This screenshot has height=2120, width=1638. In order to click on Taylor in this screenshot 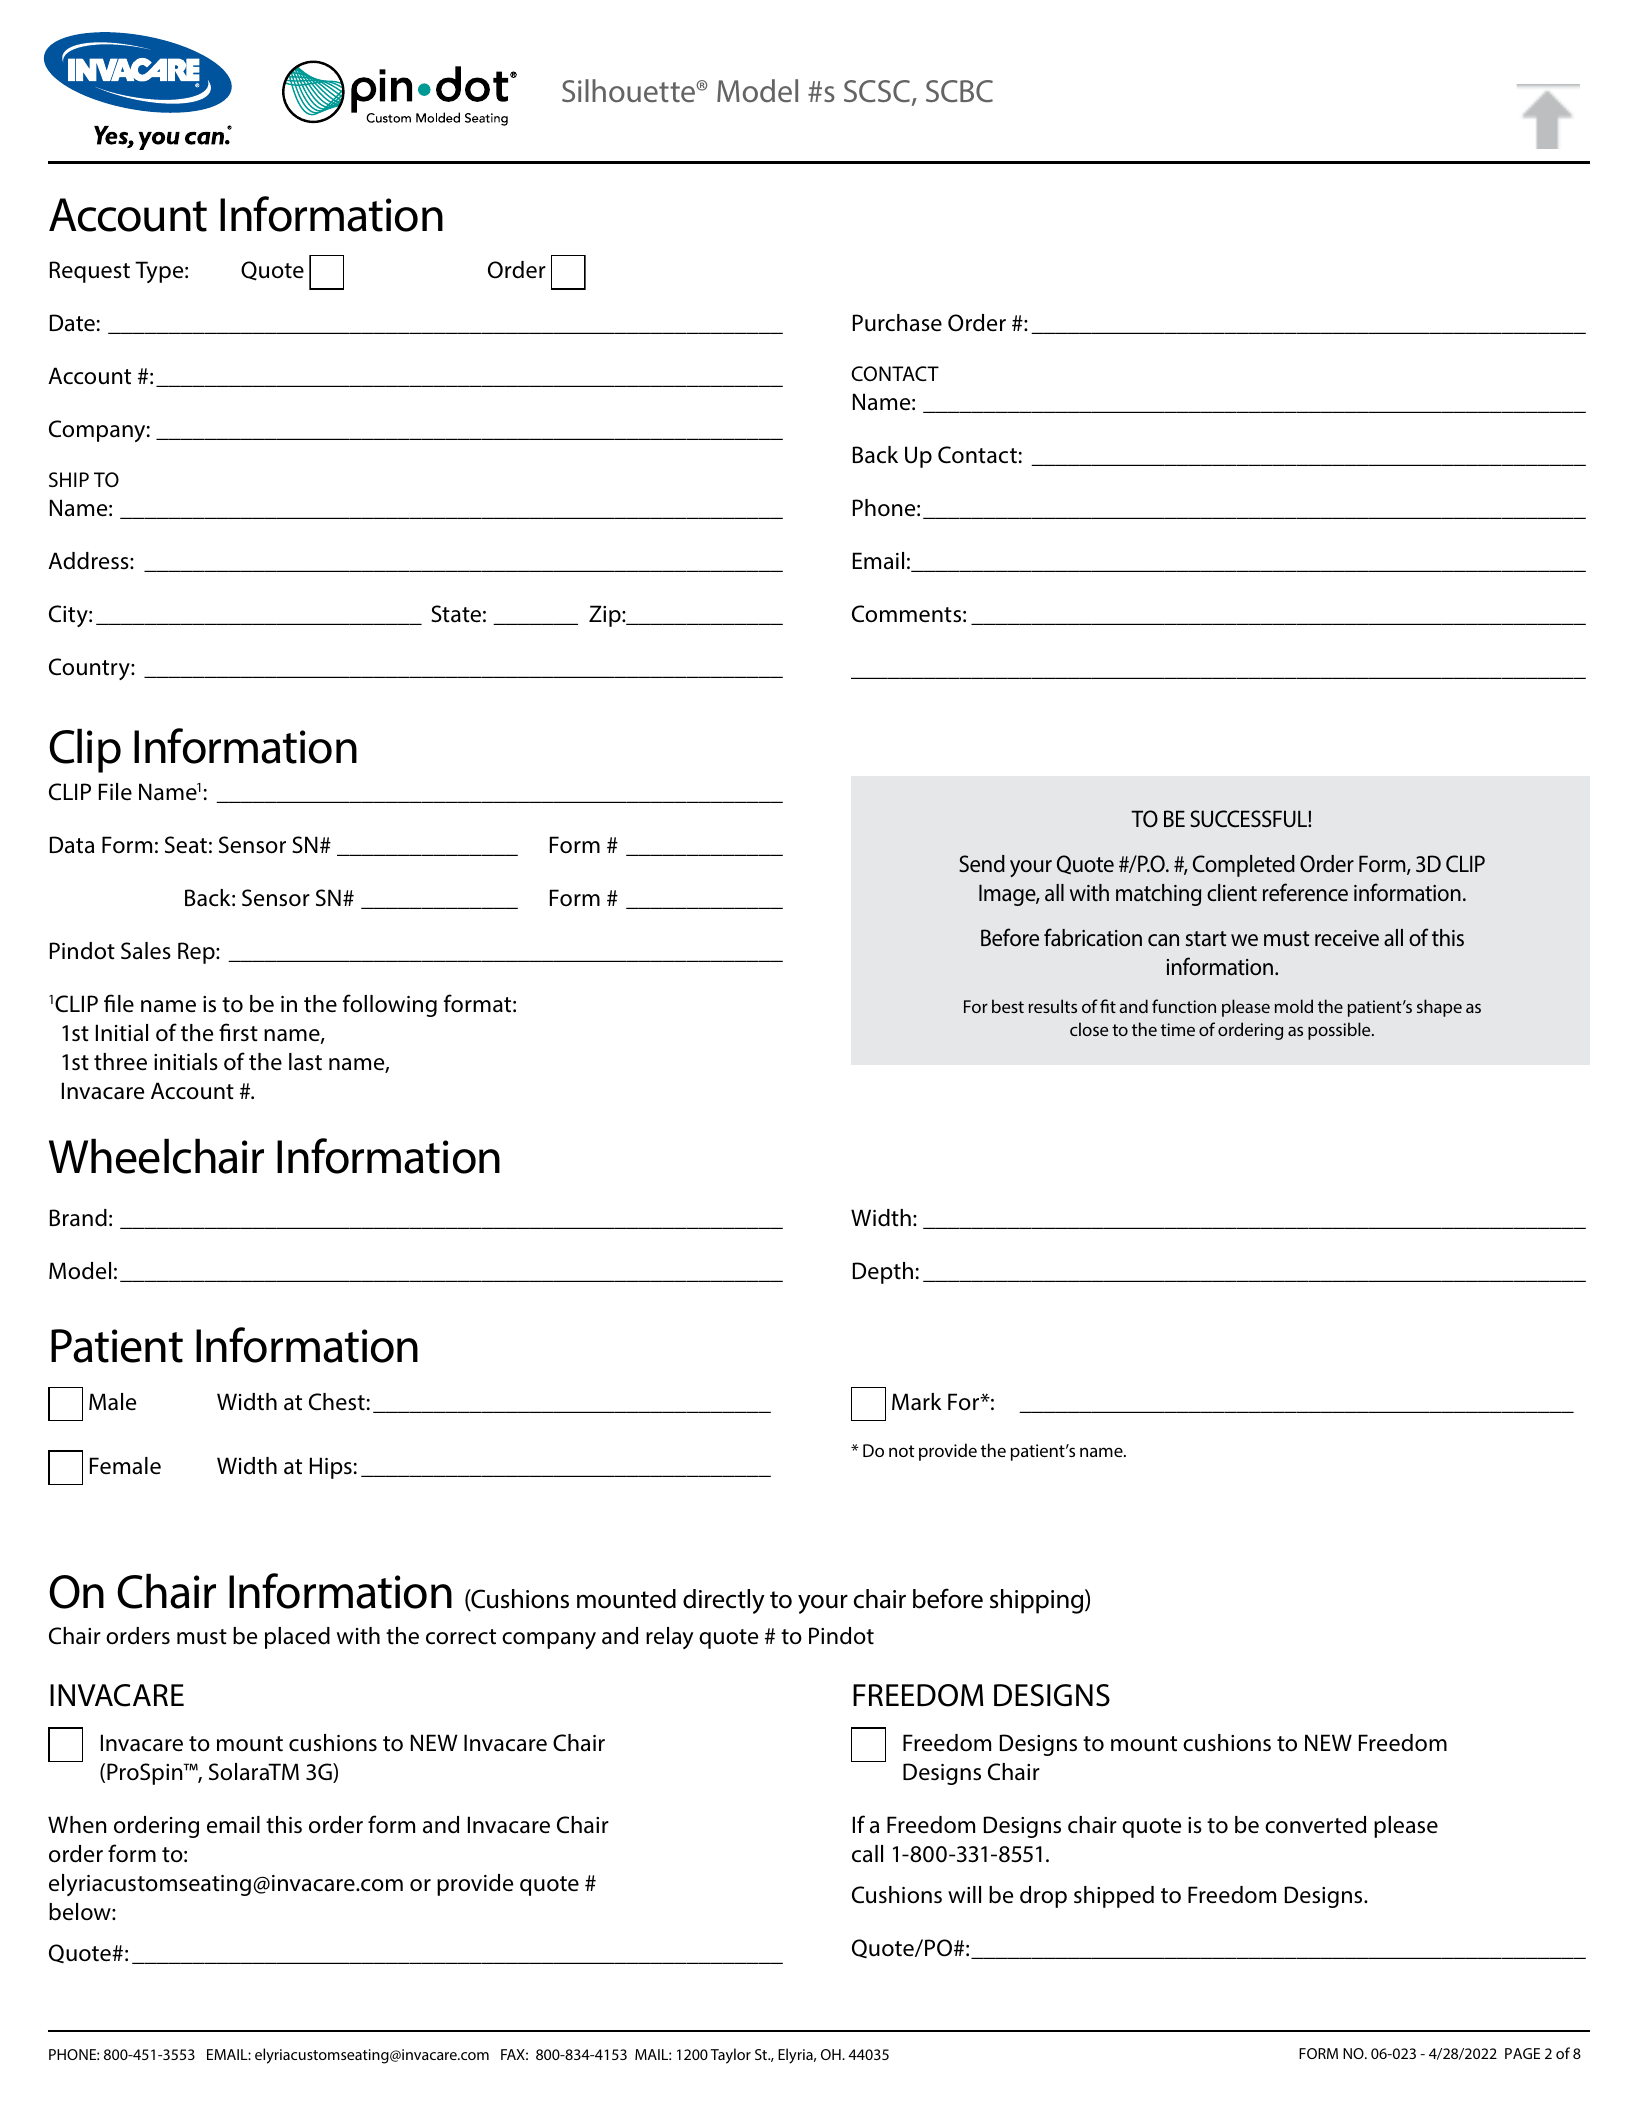, I will do `click(730, 2056)`.
